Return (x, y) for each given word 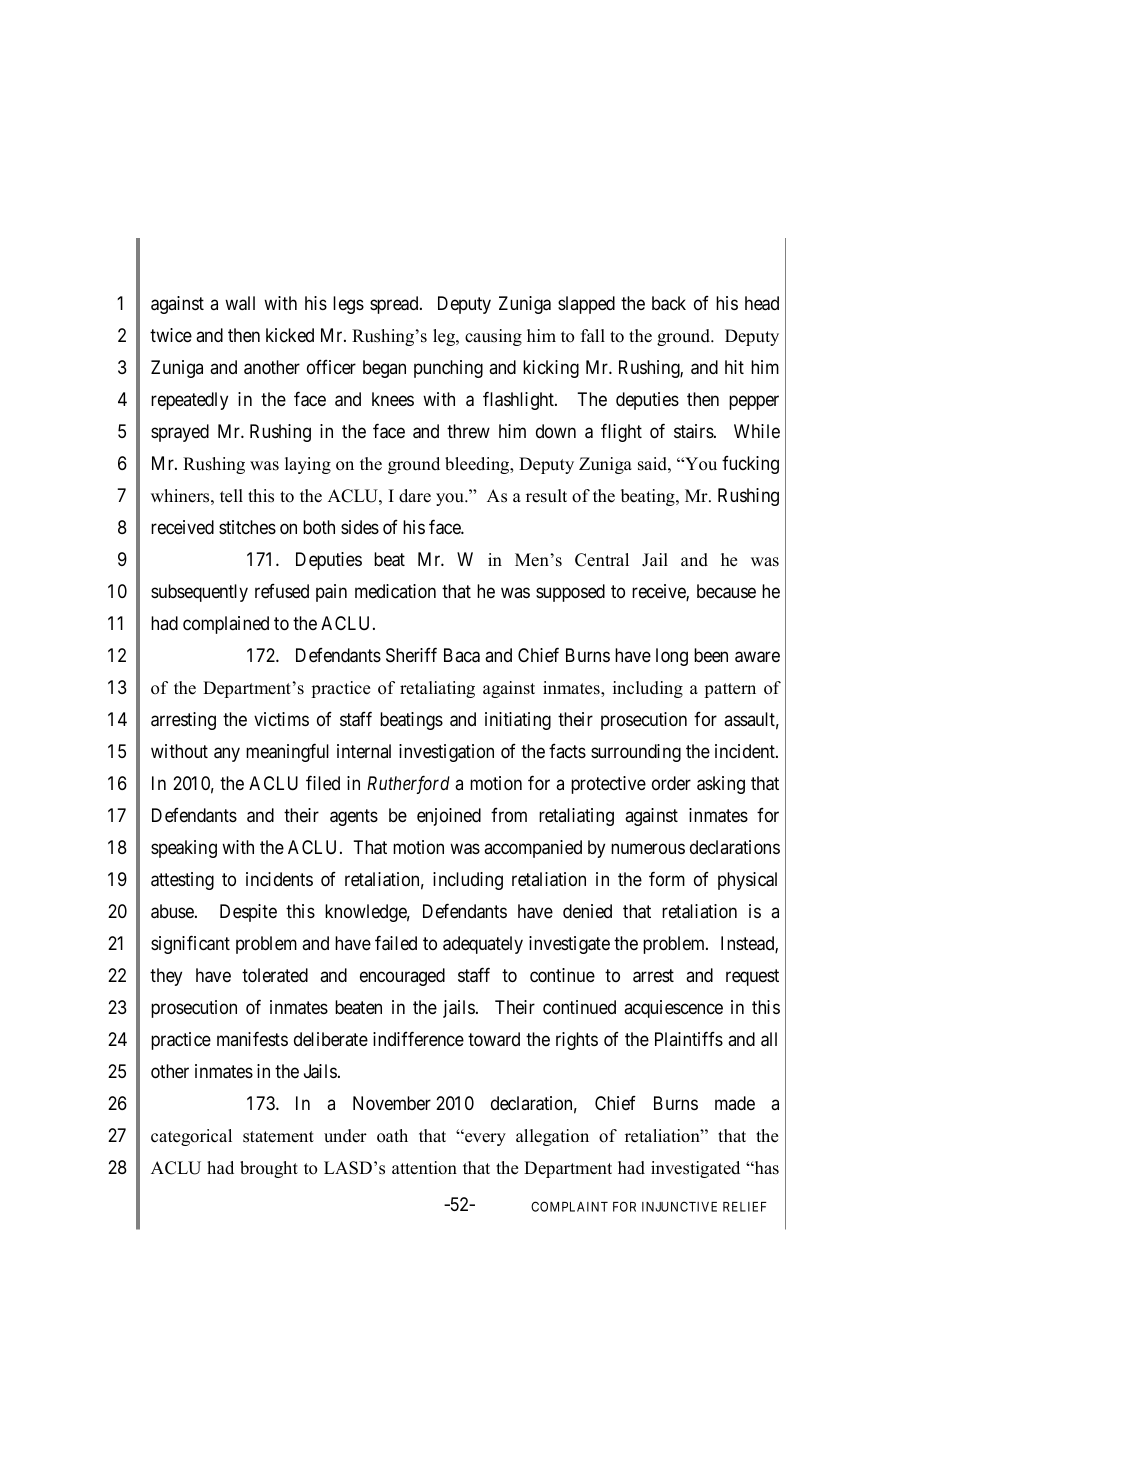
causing (493, 337)
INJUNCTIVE (679, 1206)
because (726, 591)
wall (240, 303)
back (669, 303)
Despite (248, 913)
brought (269, 1169)
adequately (483, 945)
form (667, 878)
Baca (462, 655)
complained (226, 625)
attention (424, 1168)
